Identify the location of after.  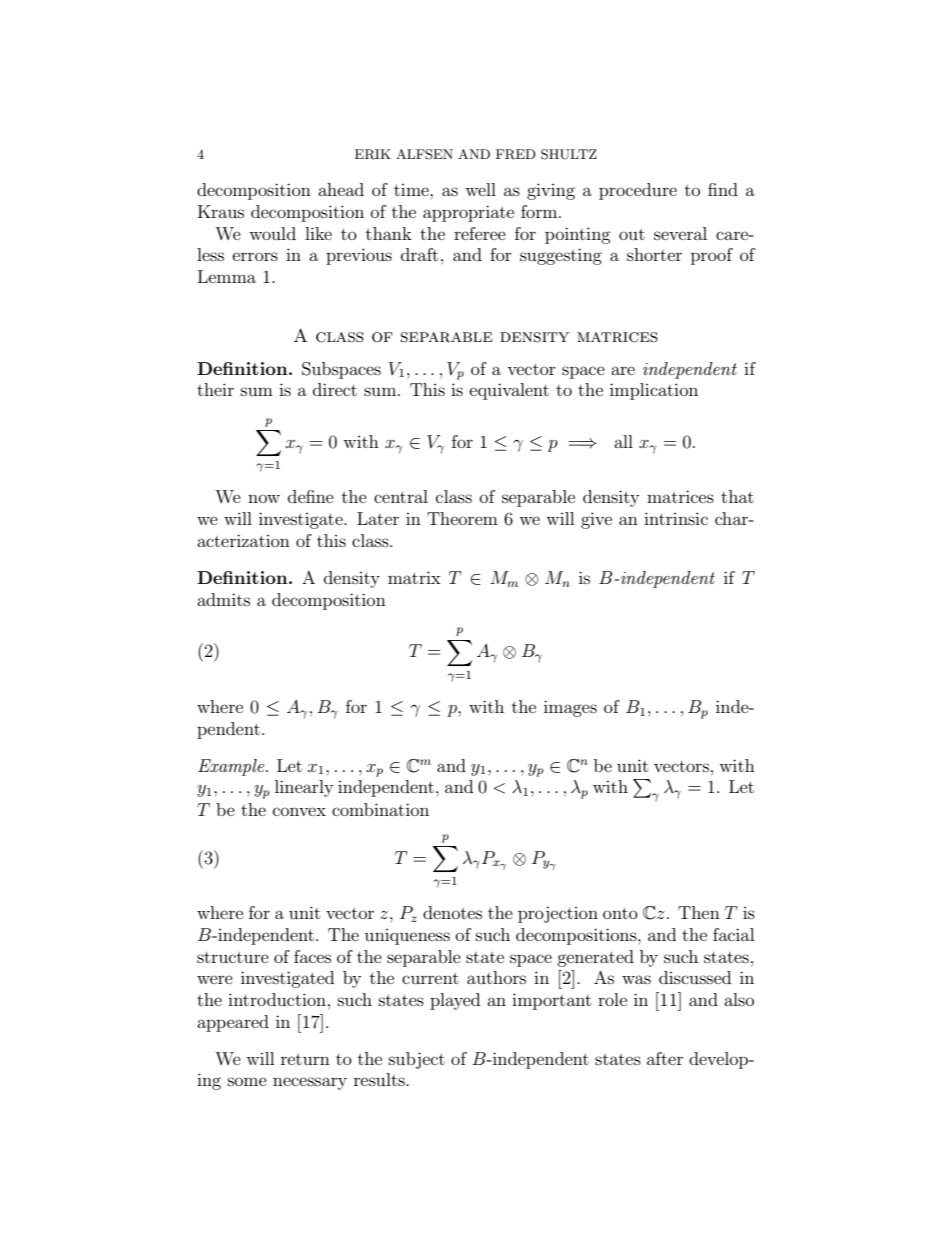
(665, 1058).
